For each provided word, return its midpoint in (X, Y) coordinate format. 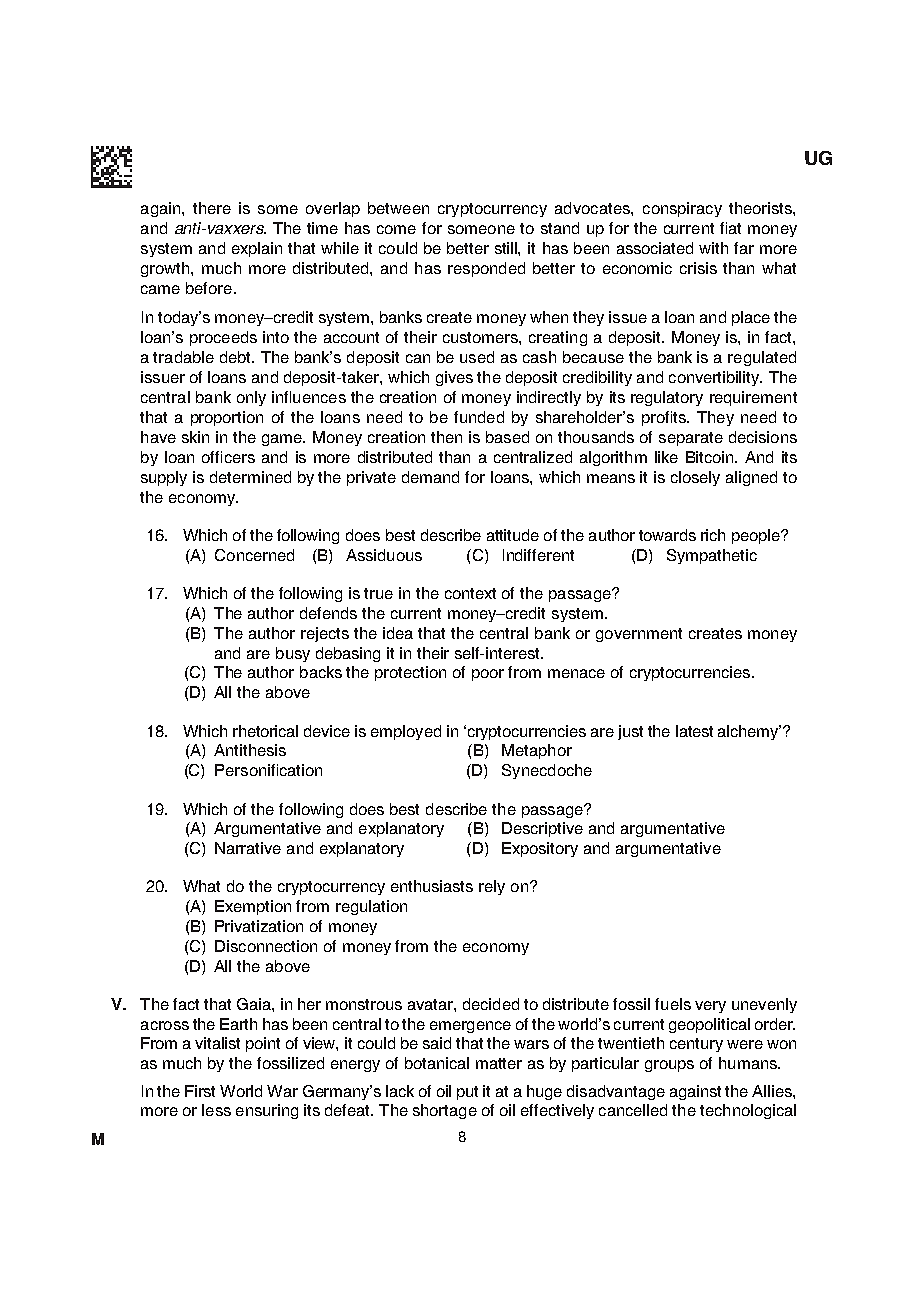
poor (488, 675)
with (713, 248)
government (639, 635)
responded (486, 269)
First (200, 1091)
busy (293, 654)
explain (257, 249)
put (467, 1093)
